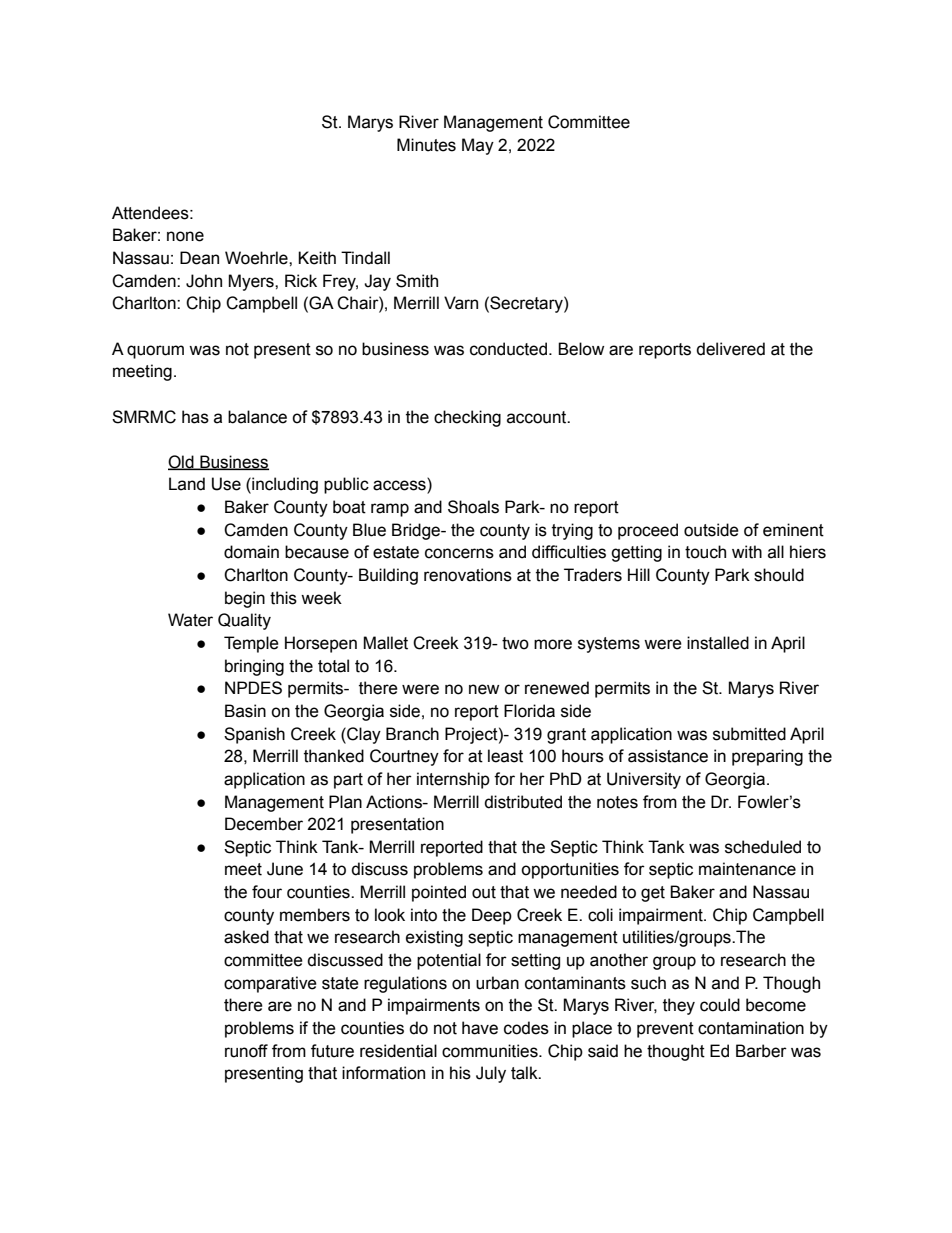  What do you see at coordinates (473, 507) in the screenshot?
I see `Shoals` at bounding box center [473, 507].
